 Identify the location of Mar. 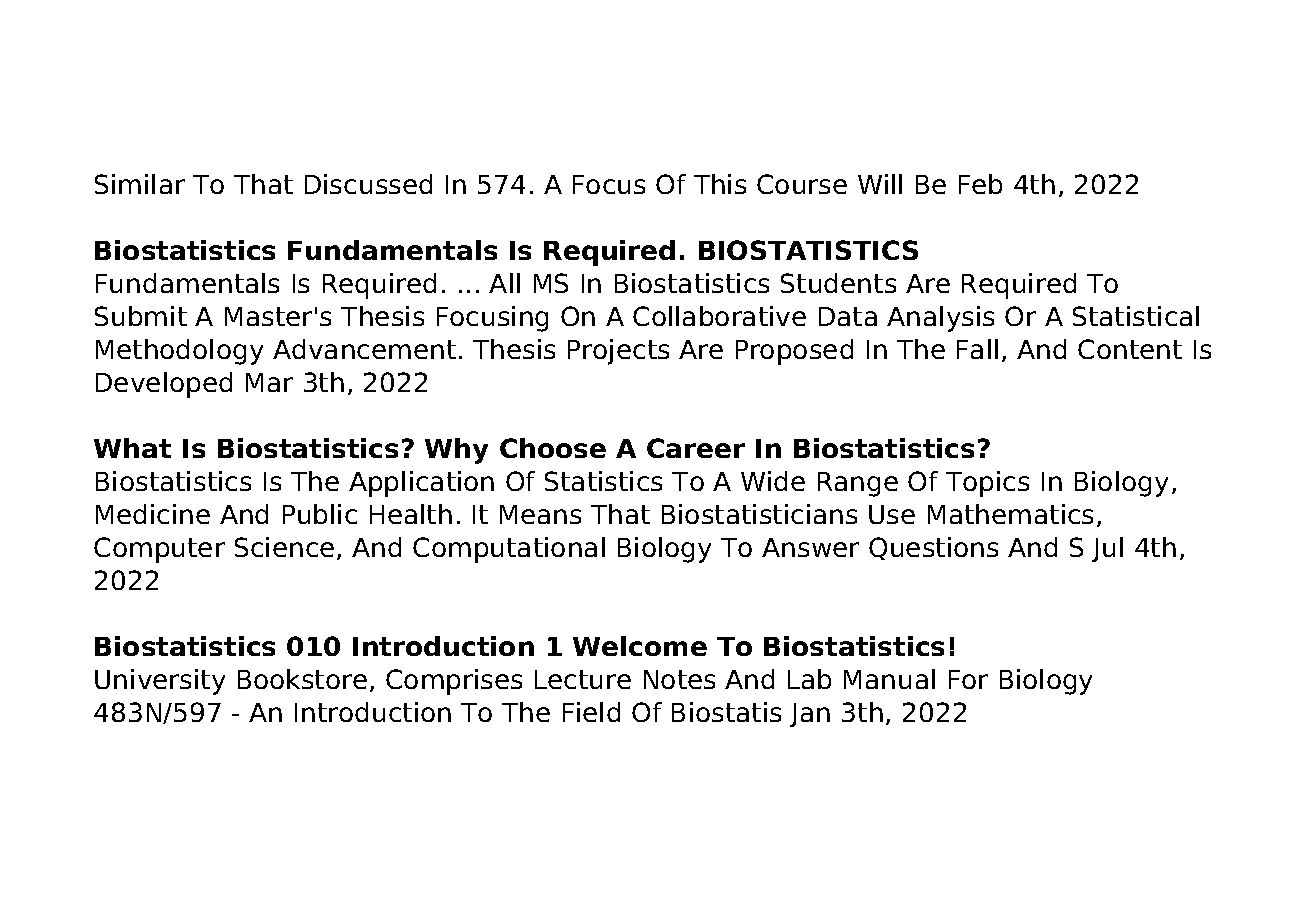
(269, 382).
